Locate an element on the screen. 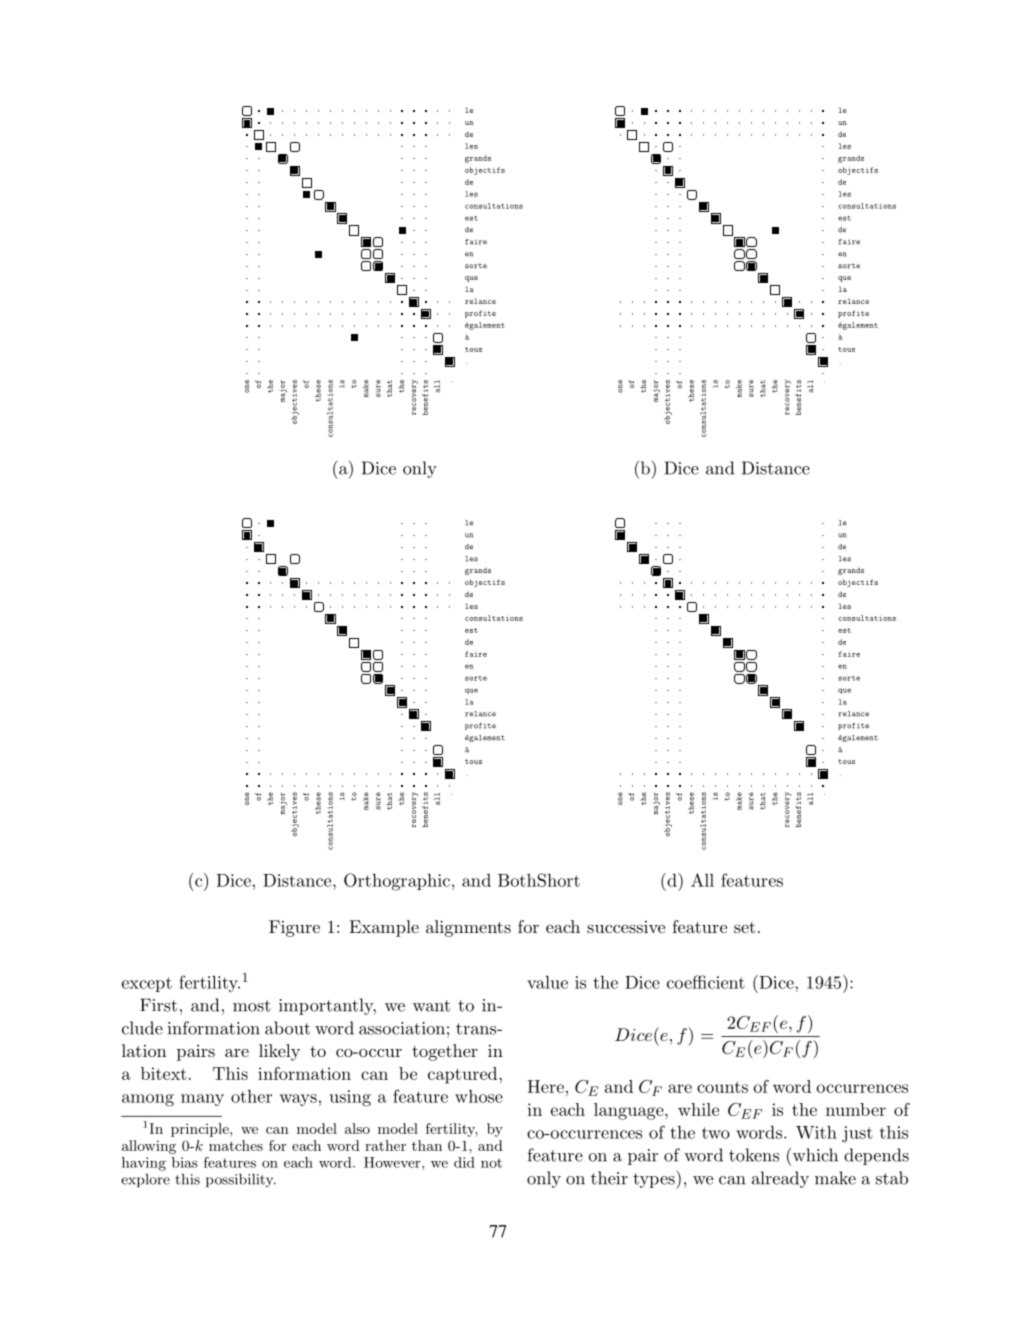  alignments is located at coordinates (468, 928).
